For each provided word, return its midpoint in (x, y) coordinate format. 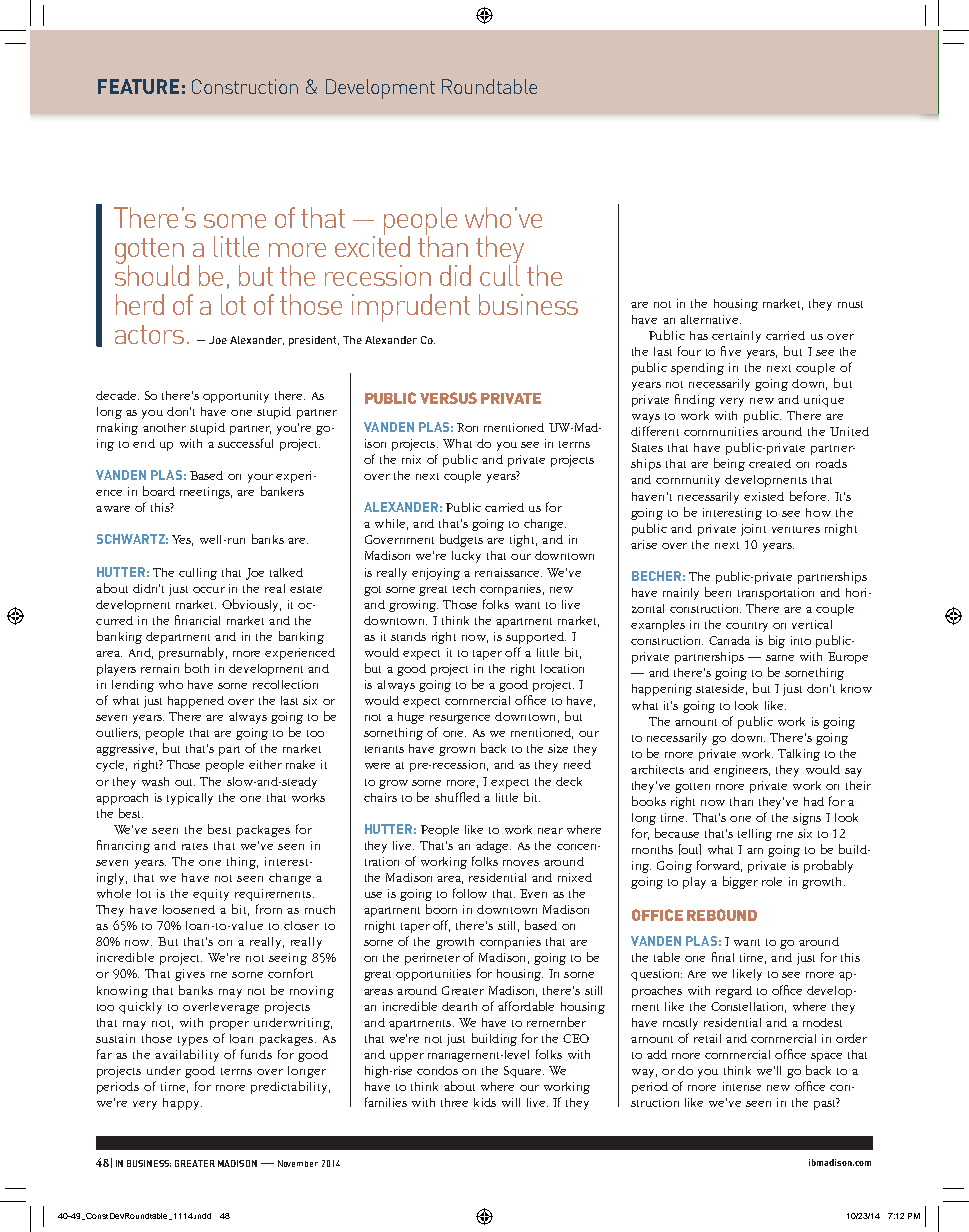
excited (372, 245)
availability (187, 1055)
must (850, 304)
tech (464, 588)
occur (209, 590)
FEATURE (138, 86)
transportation (776, 594)
